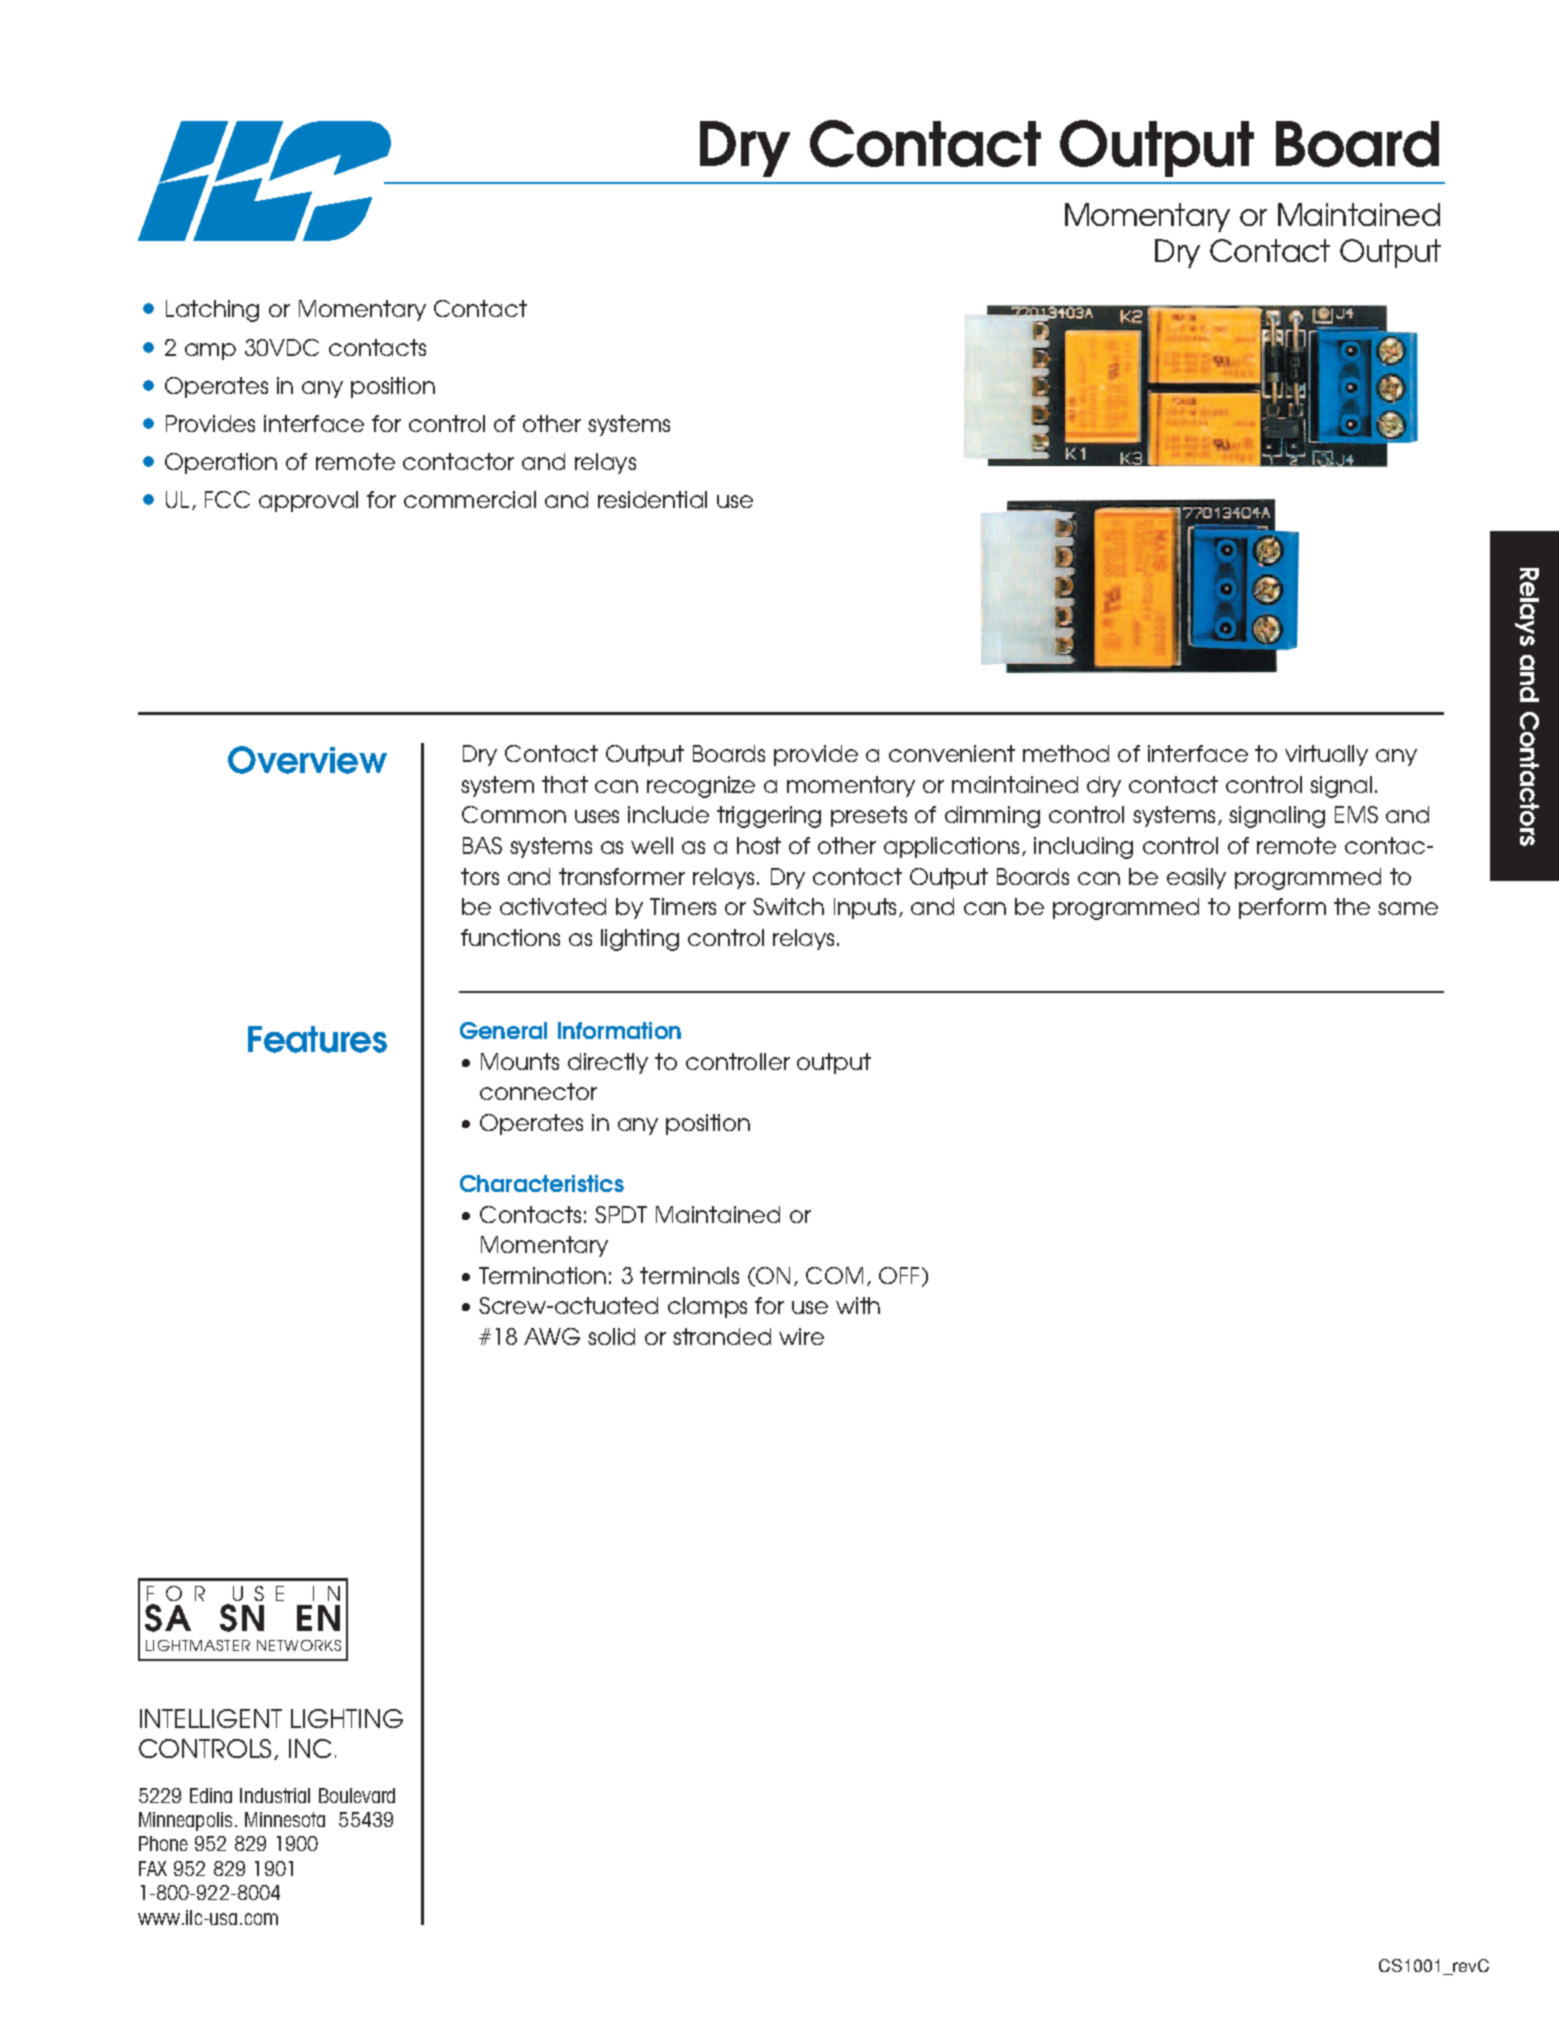  What do you see at coordinates (212, 311) in the document?
I see `Latching` at bounding box center [212, 311].
